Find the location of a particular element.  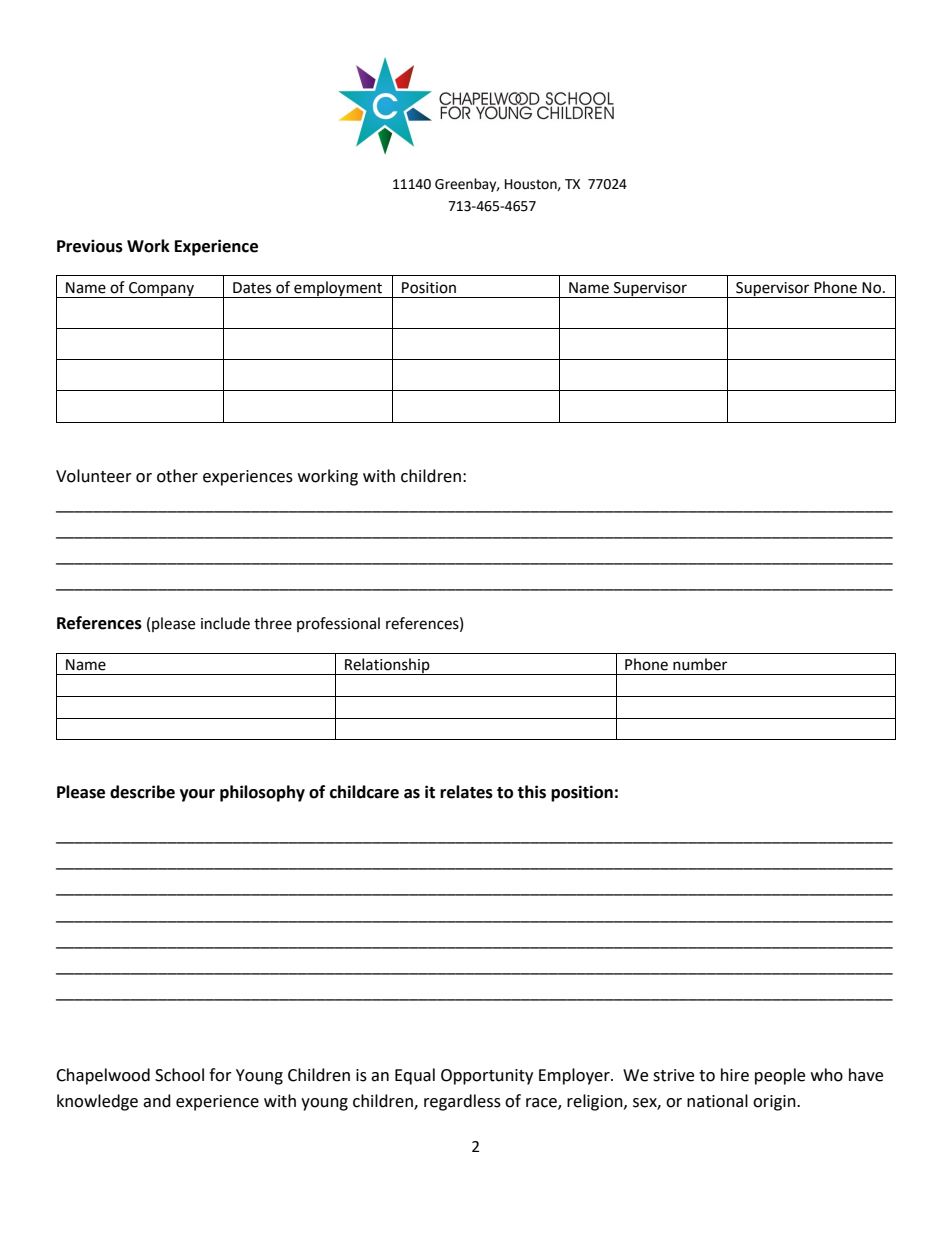

childcare is located at coordinates (364, 792).
